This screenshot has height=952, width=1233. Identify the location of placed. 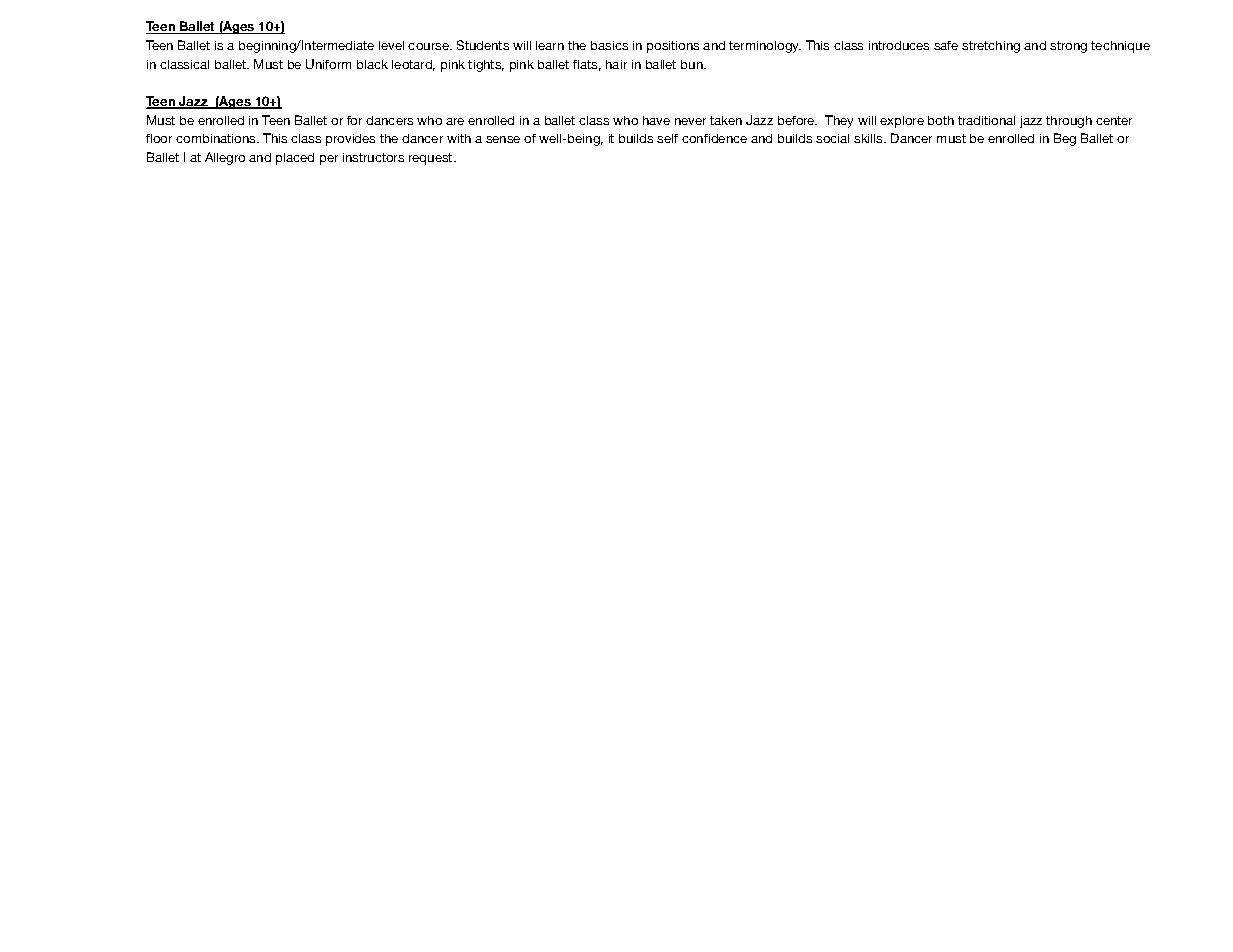
(295, 159).
